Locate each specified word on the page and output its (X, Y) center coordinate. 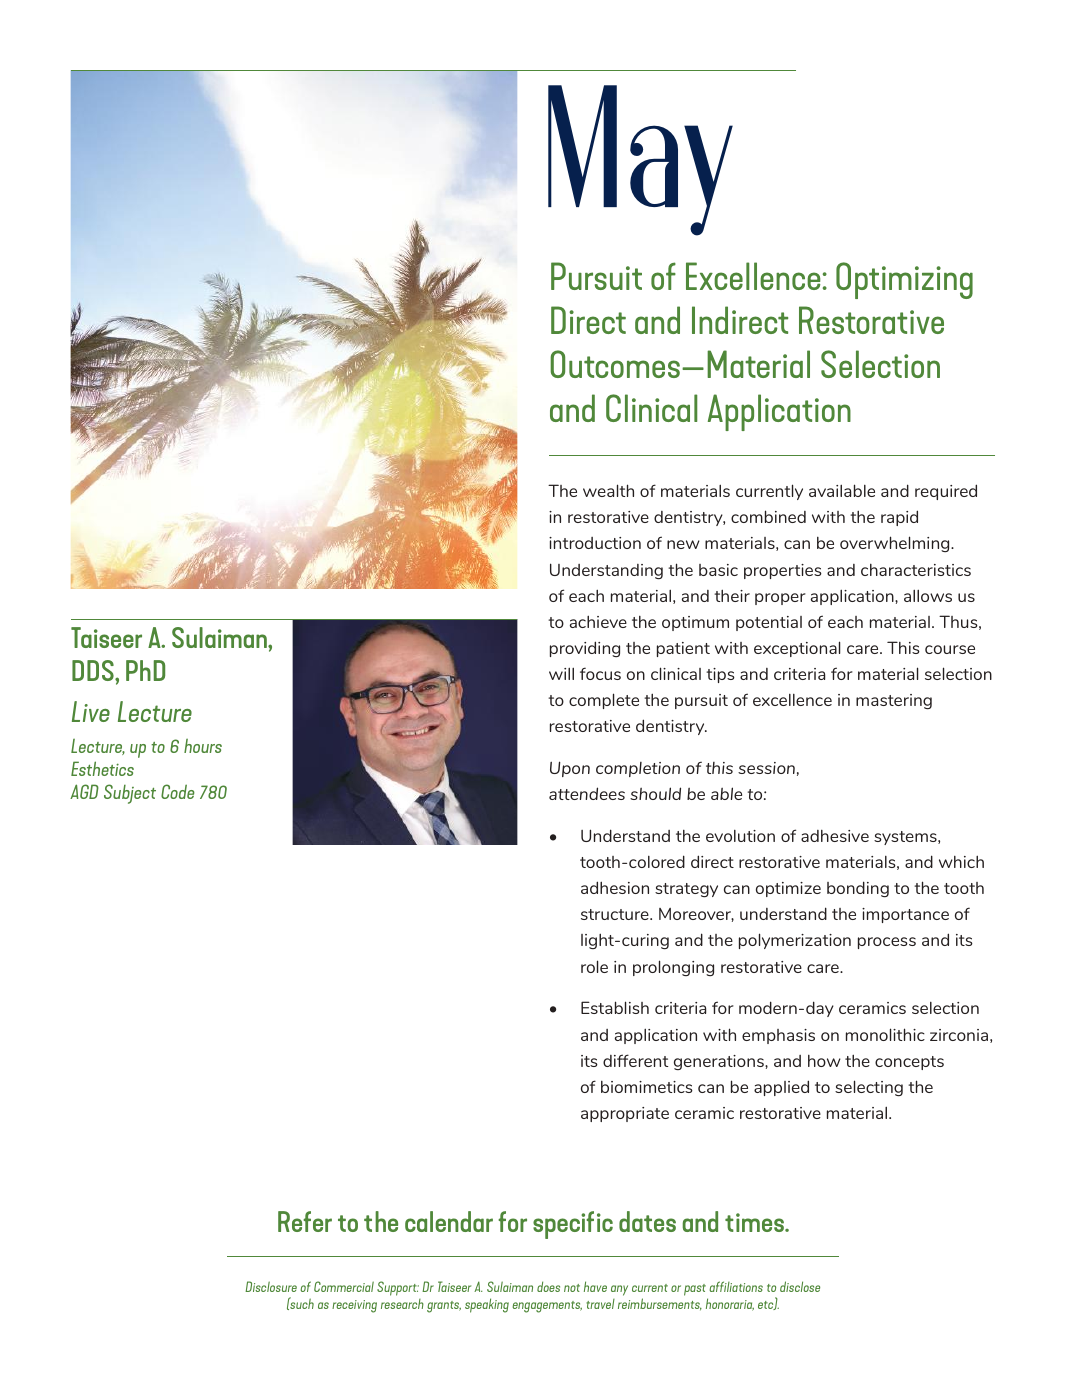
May (640, 160)
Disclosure (271, 1286)
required (946, 492)
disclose (800, 1286)
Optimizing (904, 280)
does (548, 1286)
